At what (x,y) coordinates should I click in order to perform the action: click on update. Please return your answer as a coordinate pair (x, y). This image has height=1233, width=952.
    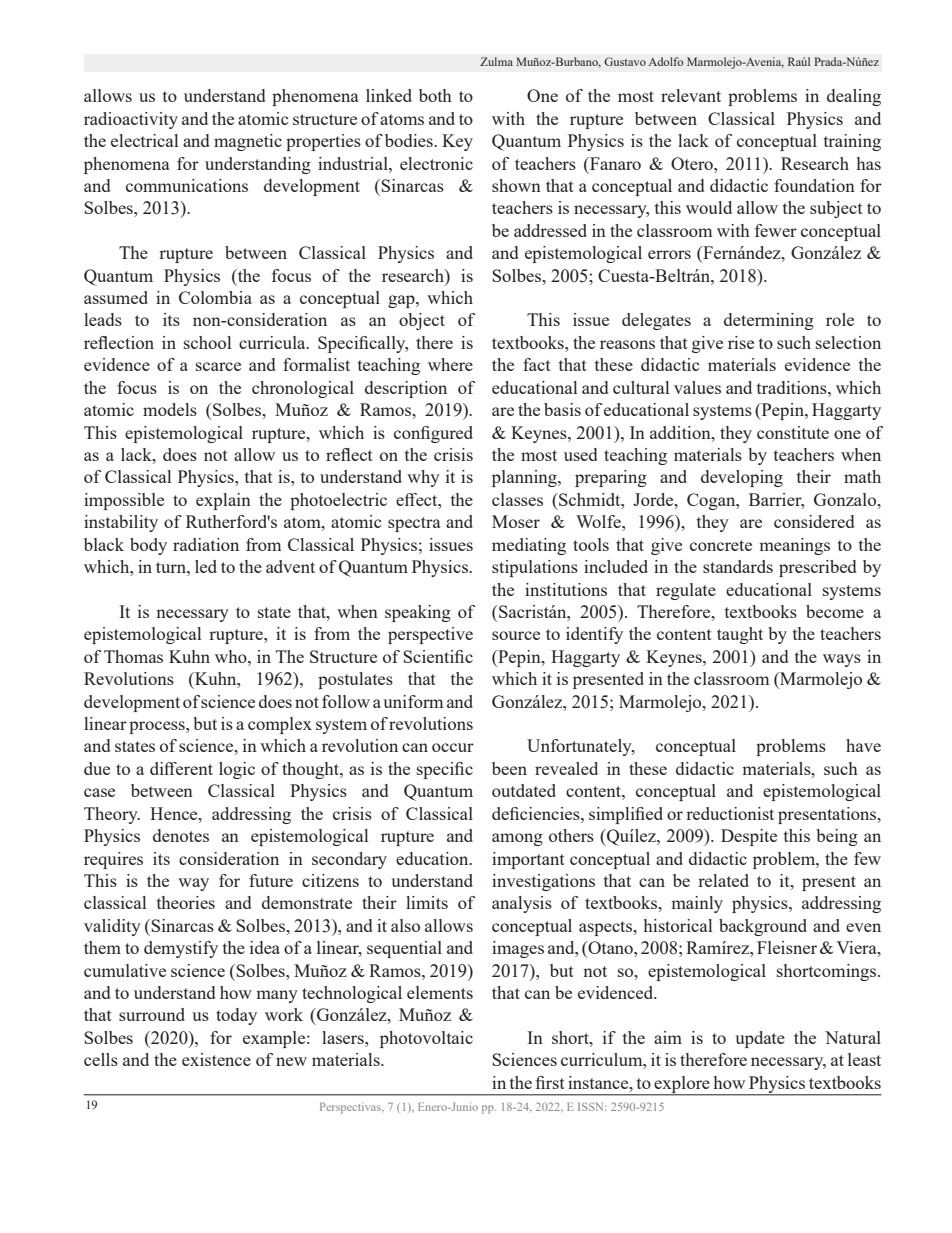
    Looking at the image, I should click on (760, 1039).
